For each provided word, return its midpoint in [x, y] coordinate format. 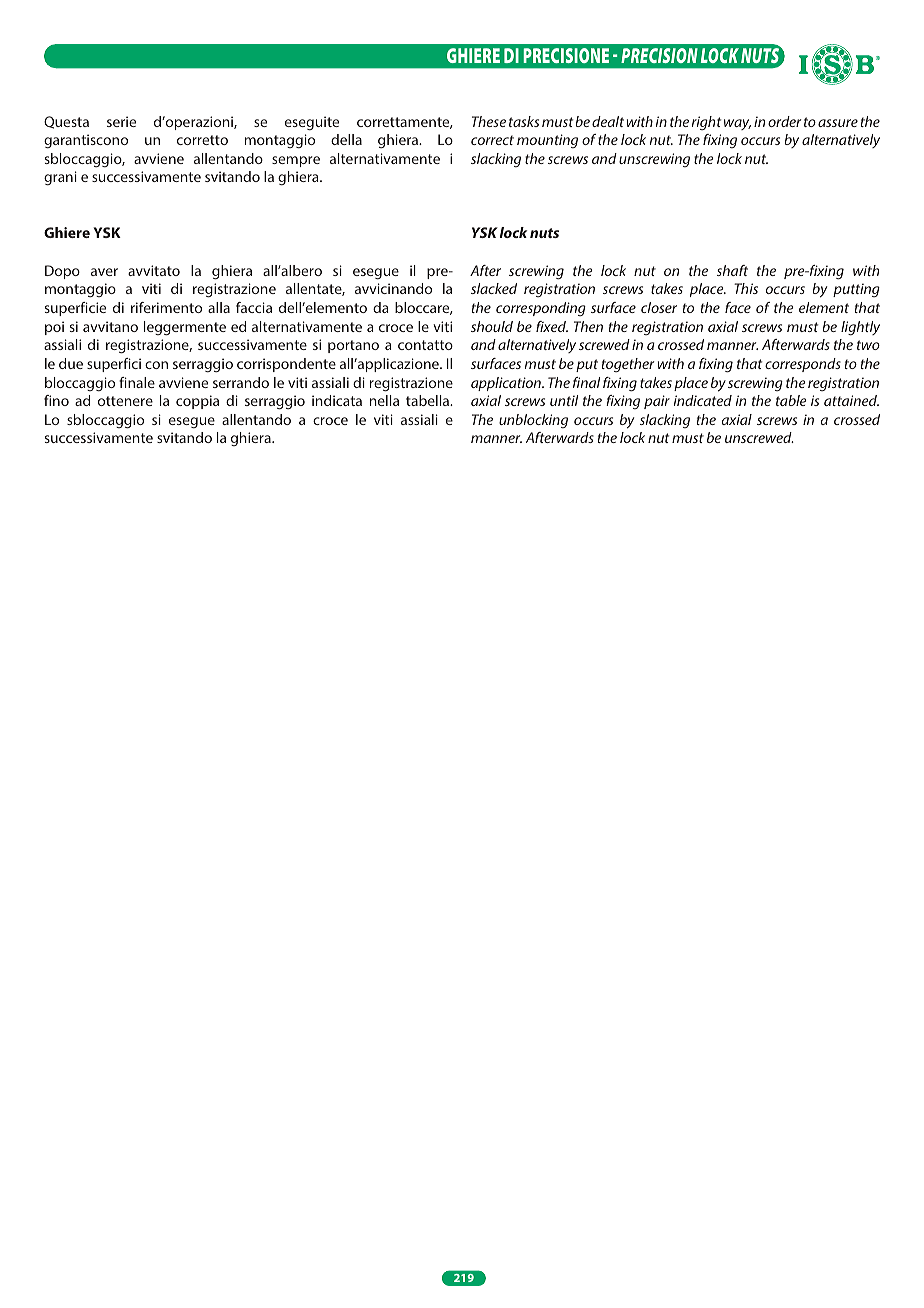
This [746, 288]
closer [659, 307]
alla [219, 307]
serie [121, 121]
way [737, 124]
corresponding [541, 309]
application [507, 384]
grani [60, 178]
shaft [732, 270]
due [71, 363]
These [489, 121]
